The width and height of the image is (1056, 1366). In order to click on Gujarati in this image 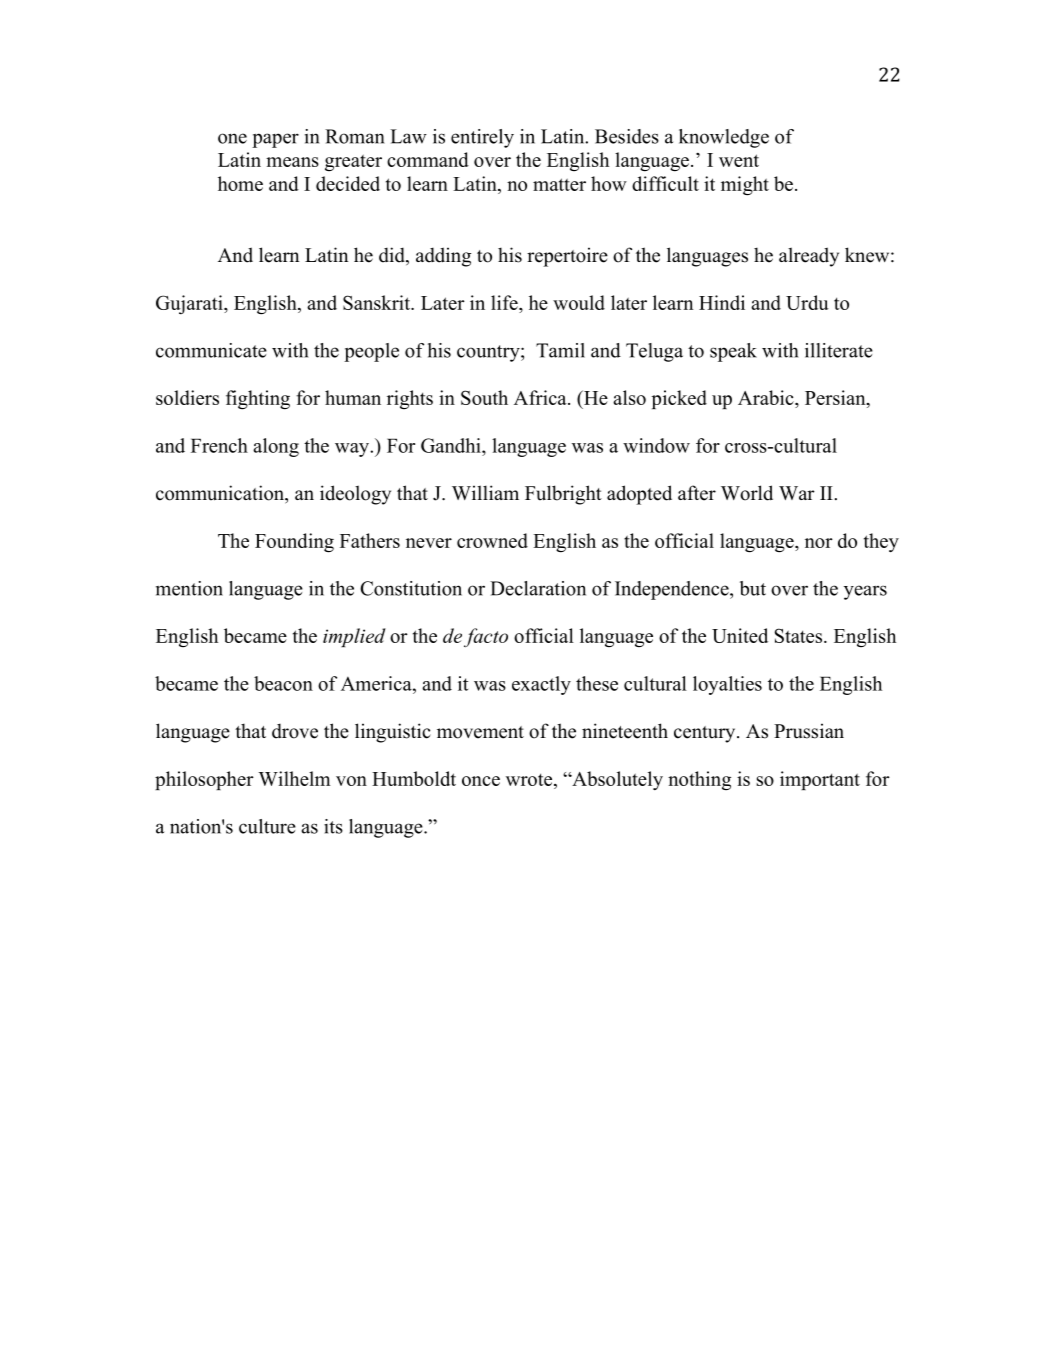, I will do `click(190, 304)`.
